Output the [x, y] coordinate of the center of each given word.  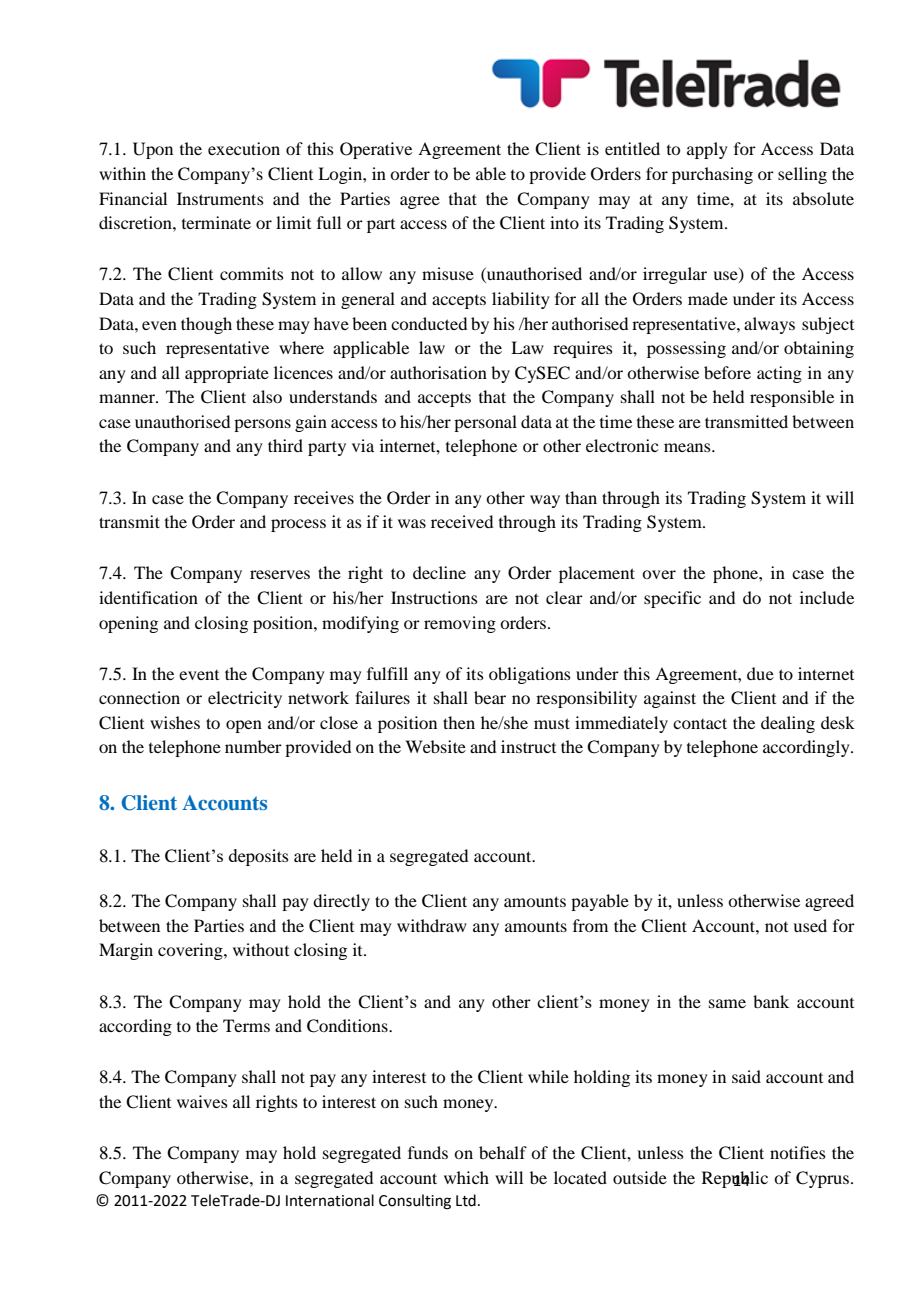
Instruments [220, 198]
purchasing [712, 175]
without [261, 949]
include [827, 597]
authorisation [438, 372]
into [564, 222]
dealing [788, 724]
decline [439, 572]
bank [771, 1001]
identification [148, 597]
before [727, 372]
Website [435, 746]
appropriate [227, 374]
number [253, 746]
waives [202, 1101]
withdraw [432, 925]
